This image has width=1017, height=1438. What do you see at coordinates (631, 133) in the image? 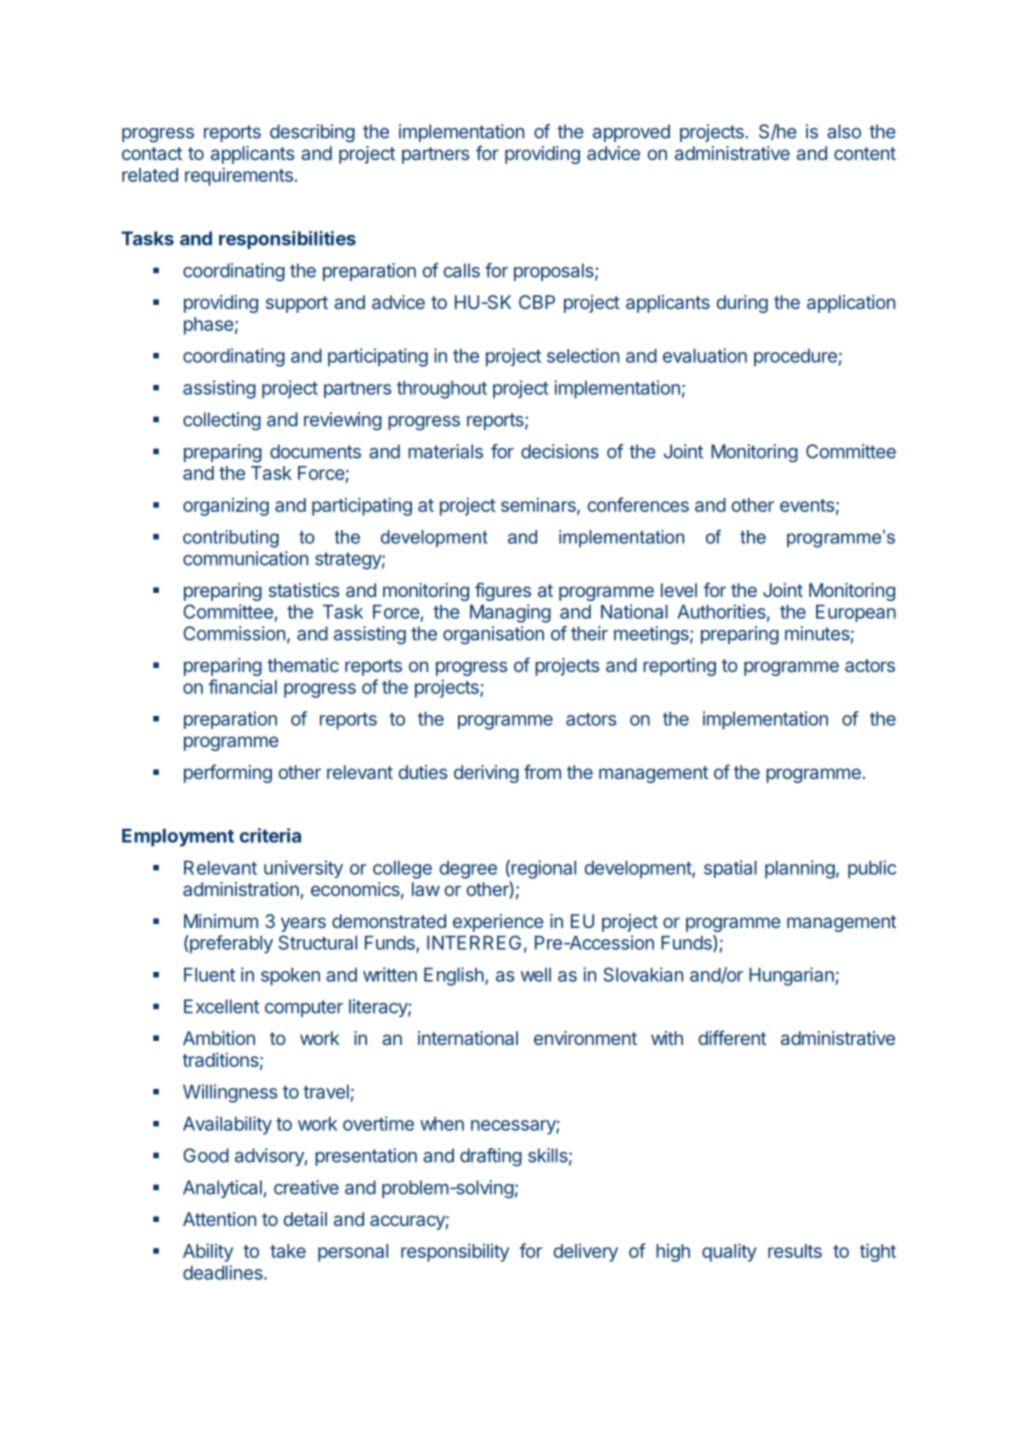
I see `approved` at bounding box center [631, 133].
